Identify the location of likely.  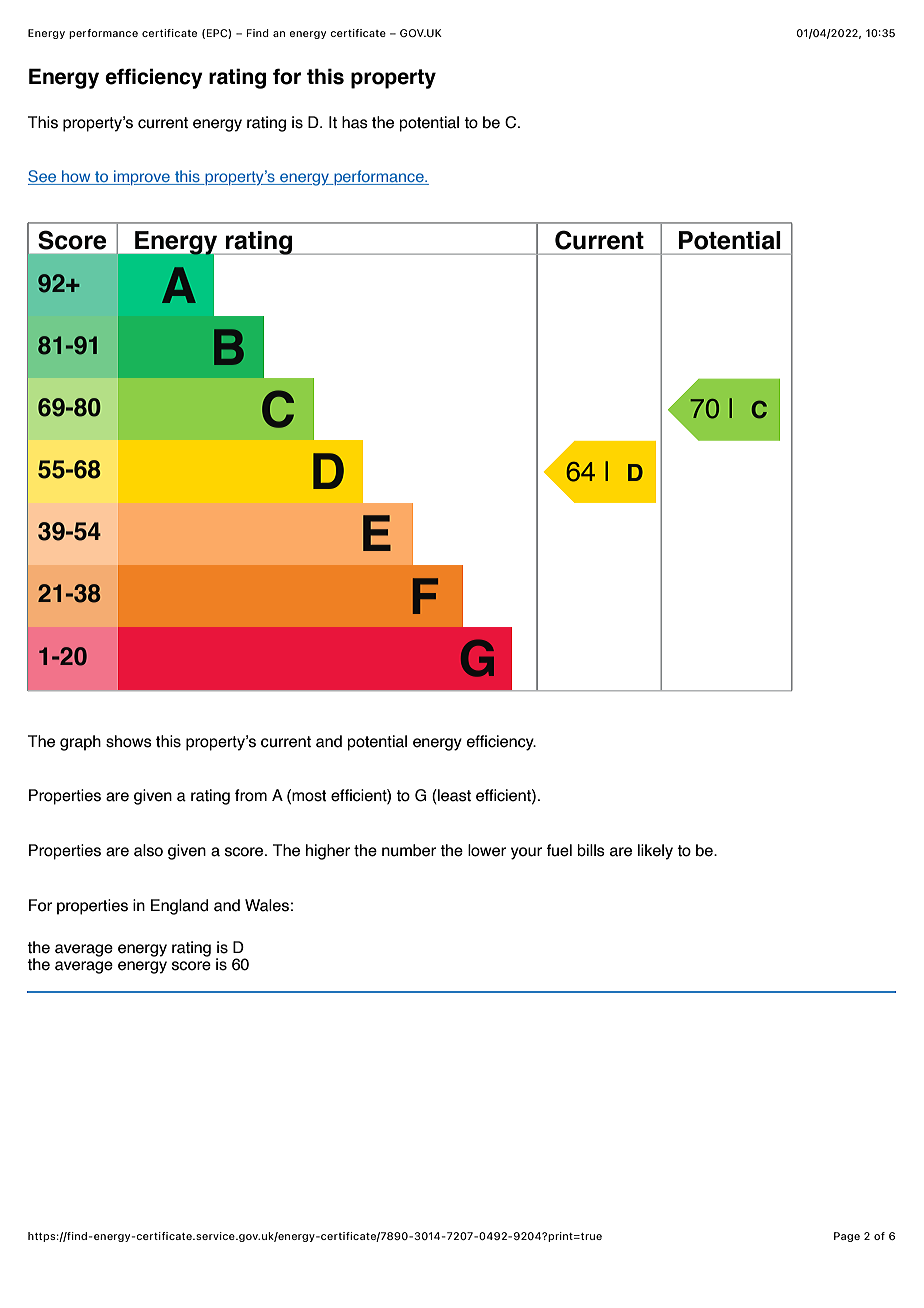
(655, 852).
